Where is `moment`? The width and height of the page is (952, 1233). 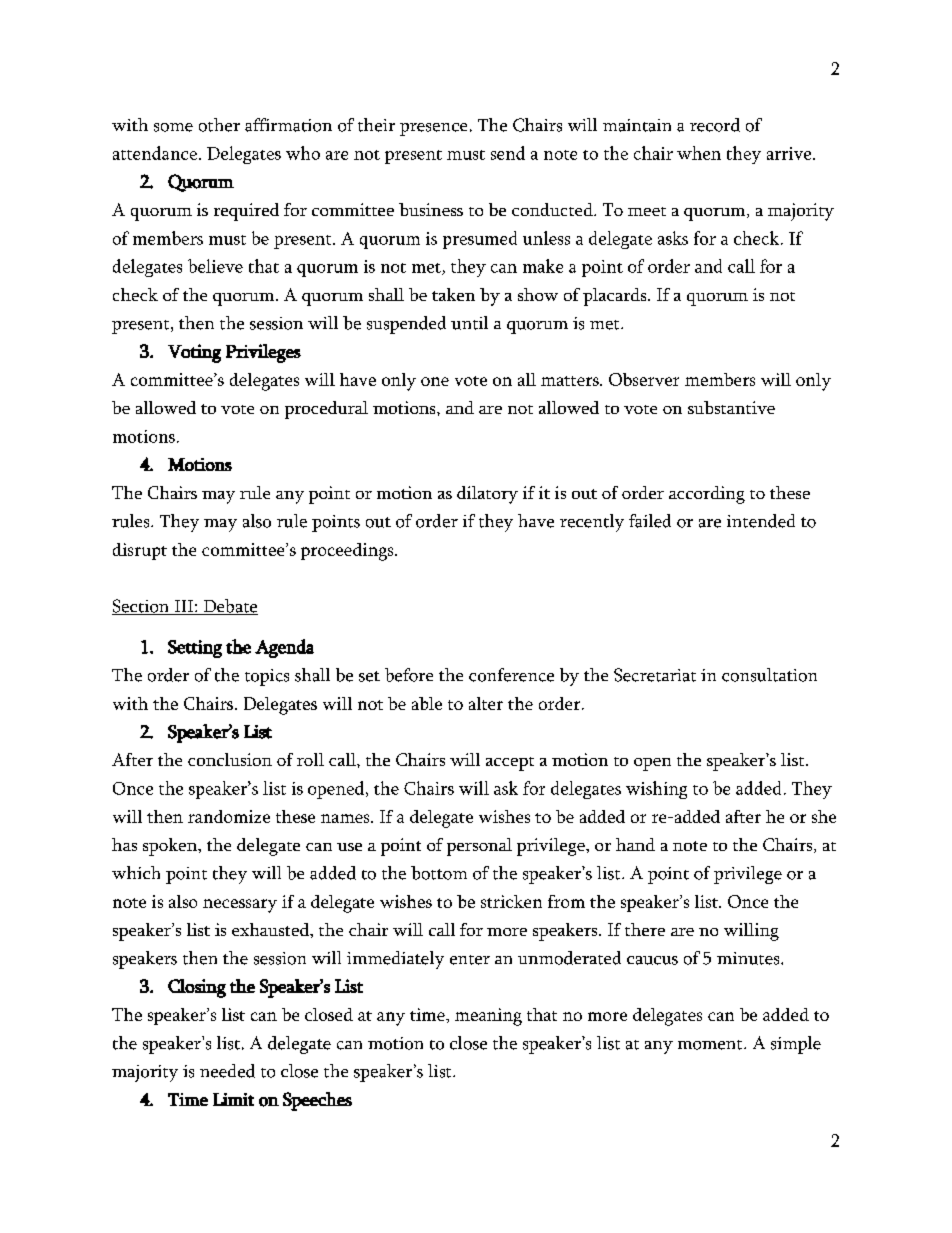 moment is located at coordinates (711, 1045).
